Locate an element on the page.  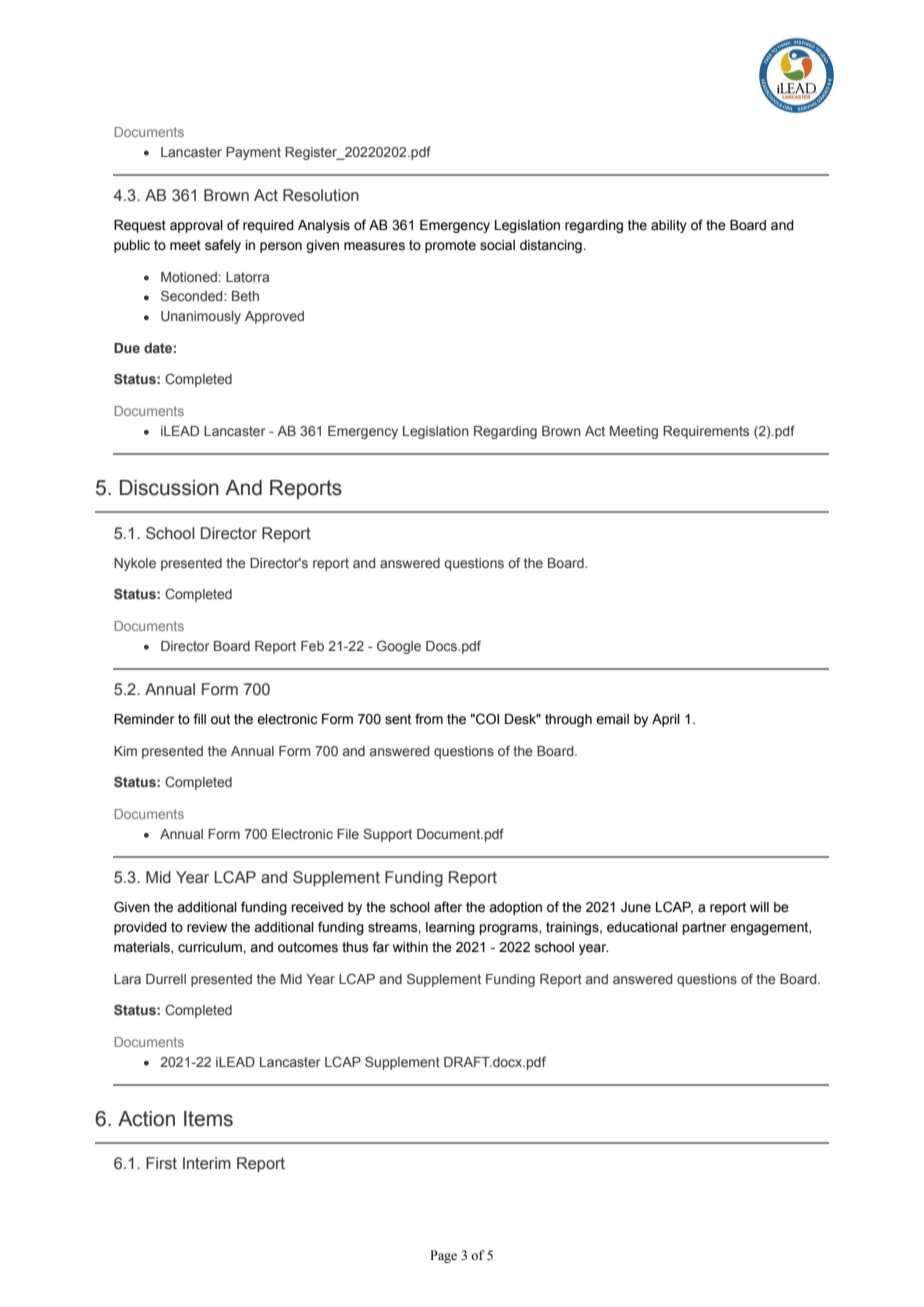
Requirements is located at coordinates (706, 432).
